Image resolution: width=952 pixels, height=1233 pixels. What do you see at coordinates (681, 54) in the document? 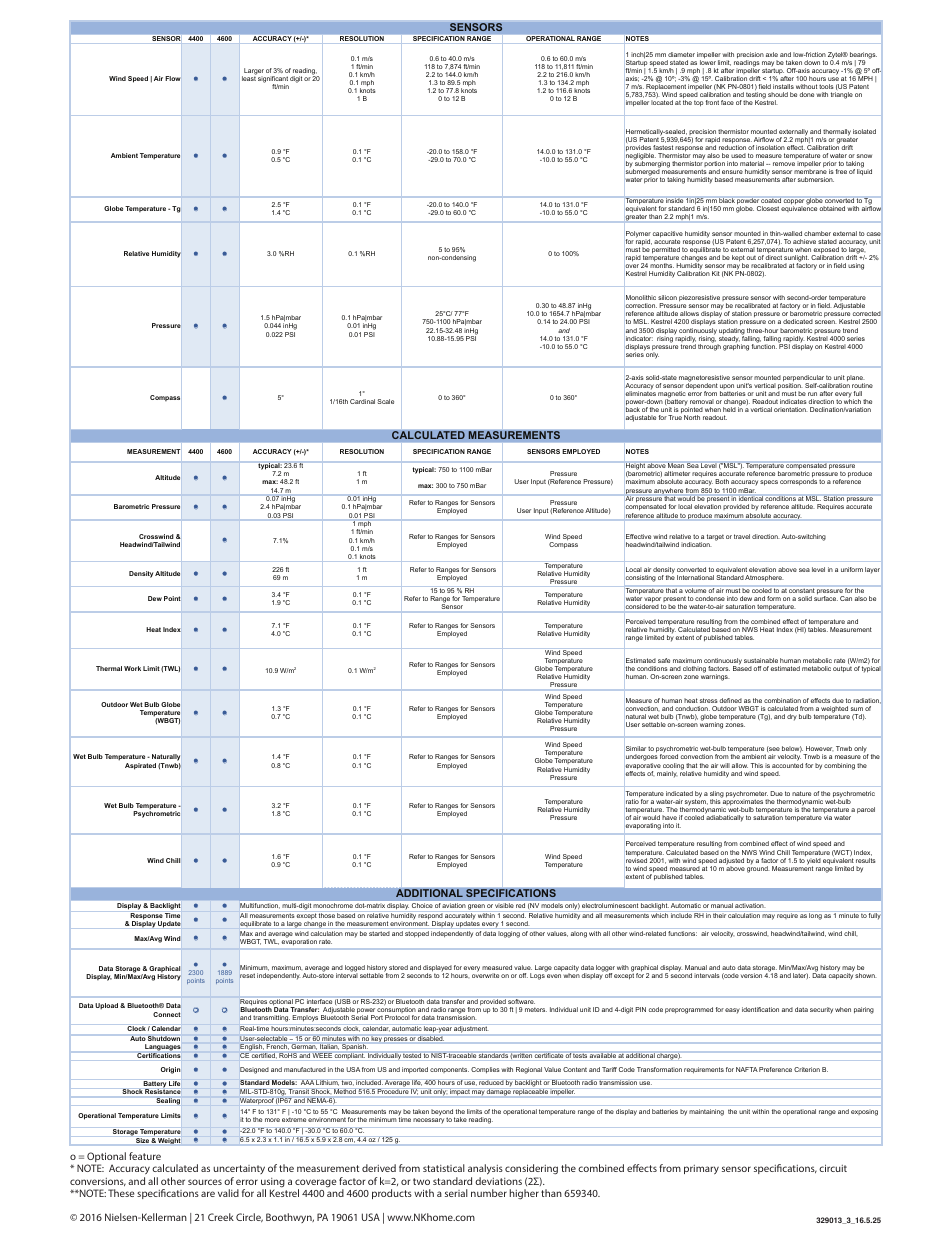
I see `diameter` at bounding box center [681, 54].
